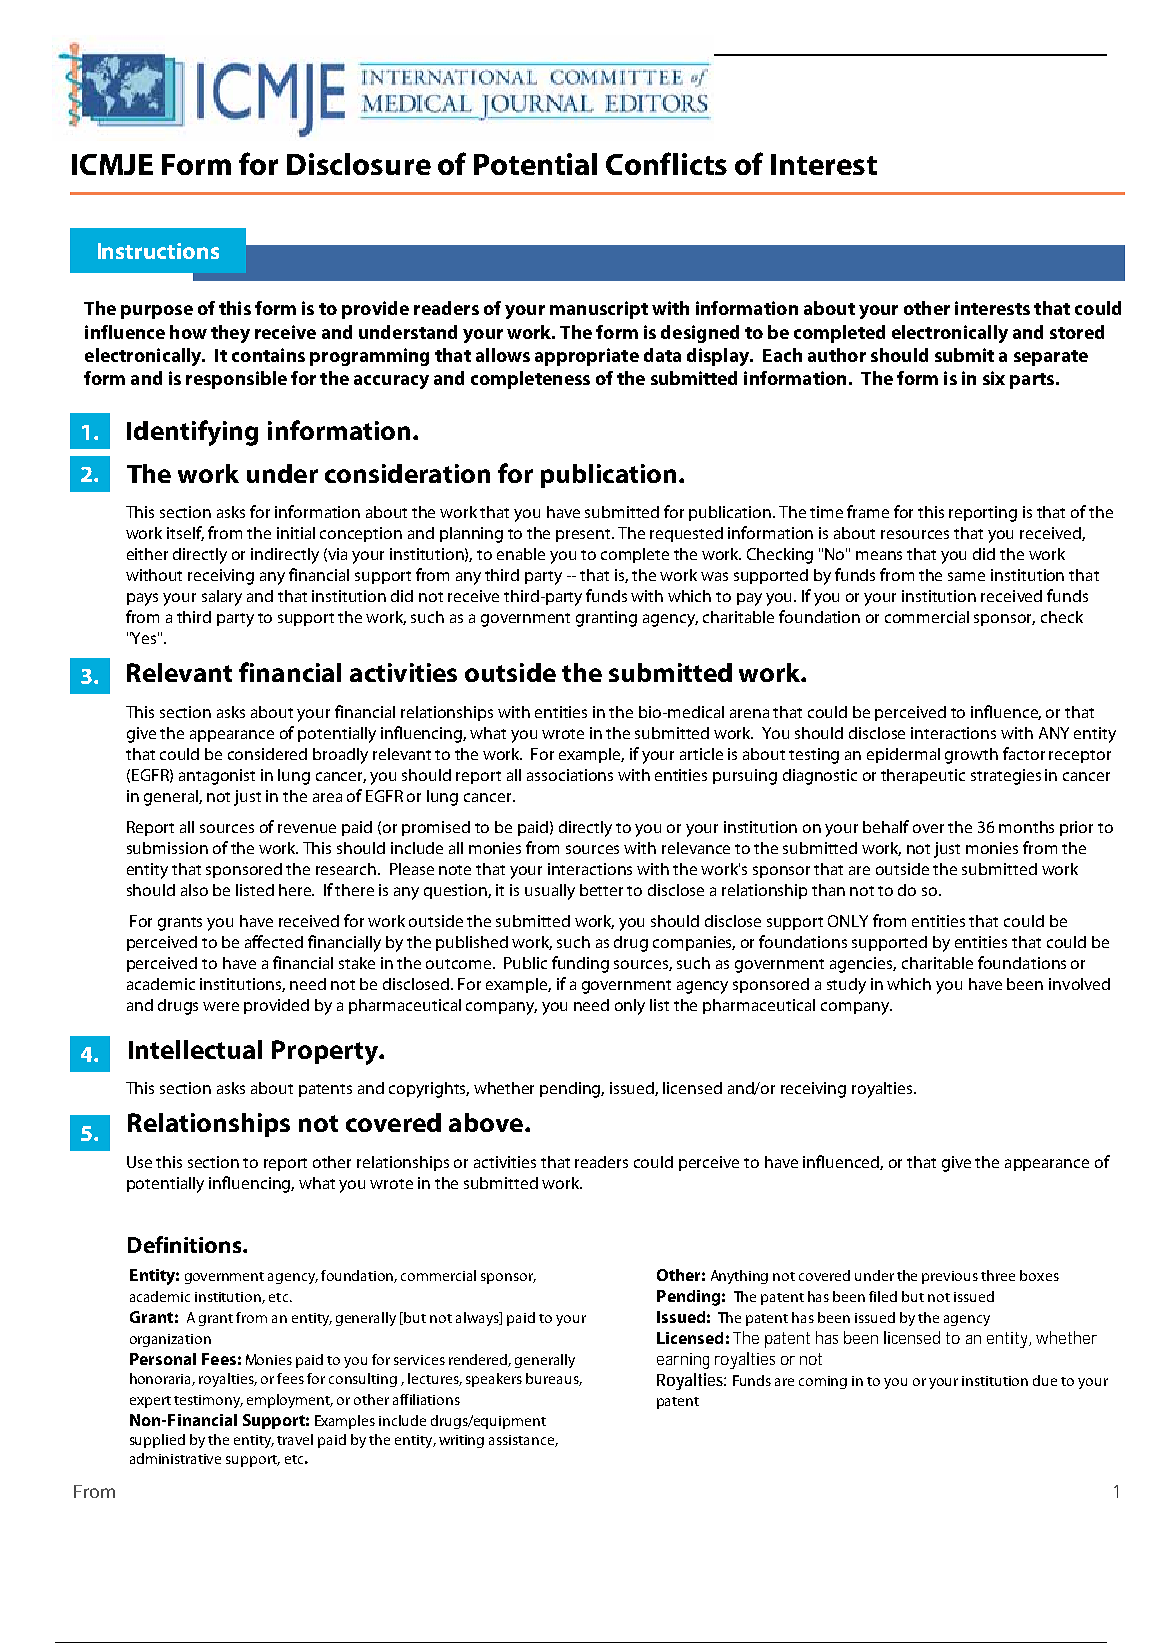 The image size is (1162, 1643). What do you see at coordinates (158, 251) in the page?
I see `Instructions` at bounding box center [158, 251].
